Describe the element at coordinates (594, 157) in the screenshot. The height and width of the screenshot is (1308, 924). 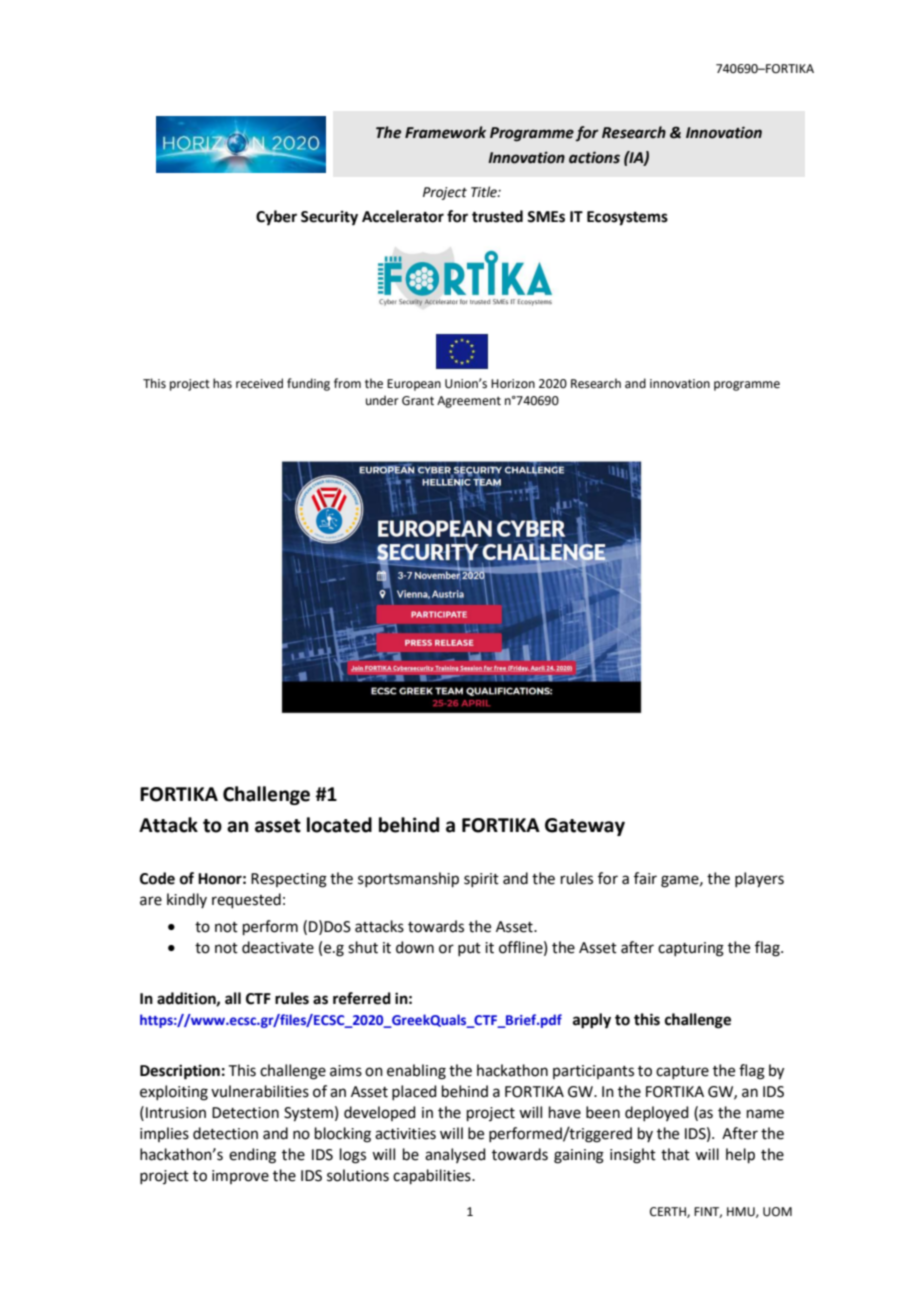
I see `actions` at that location.
